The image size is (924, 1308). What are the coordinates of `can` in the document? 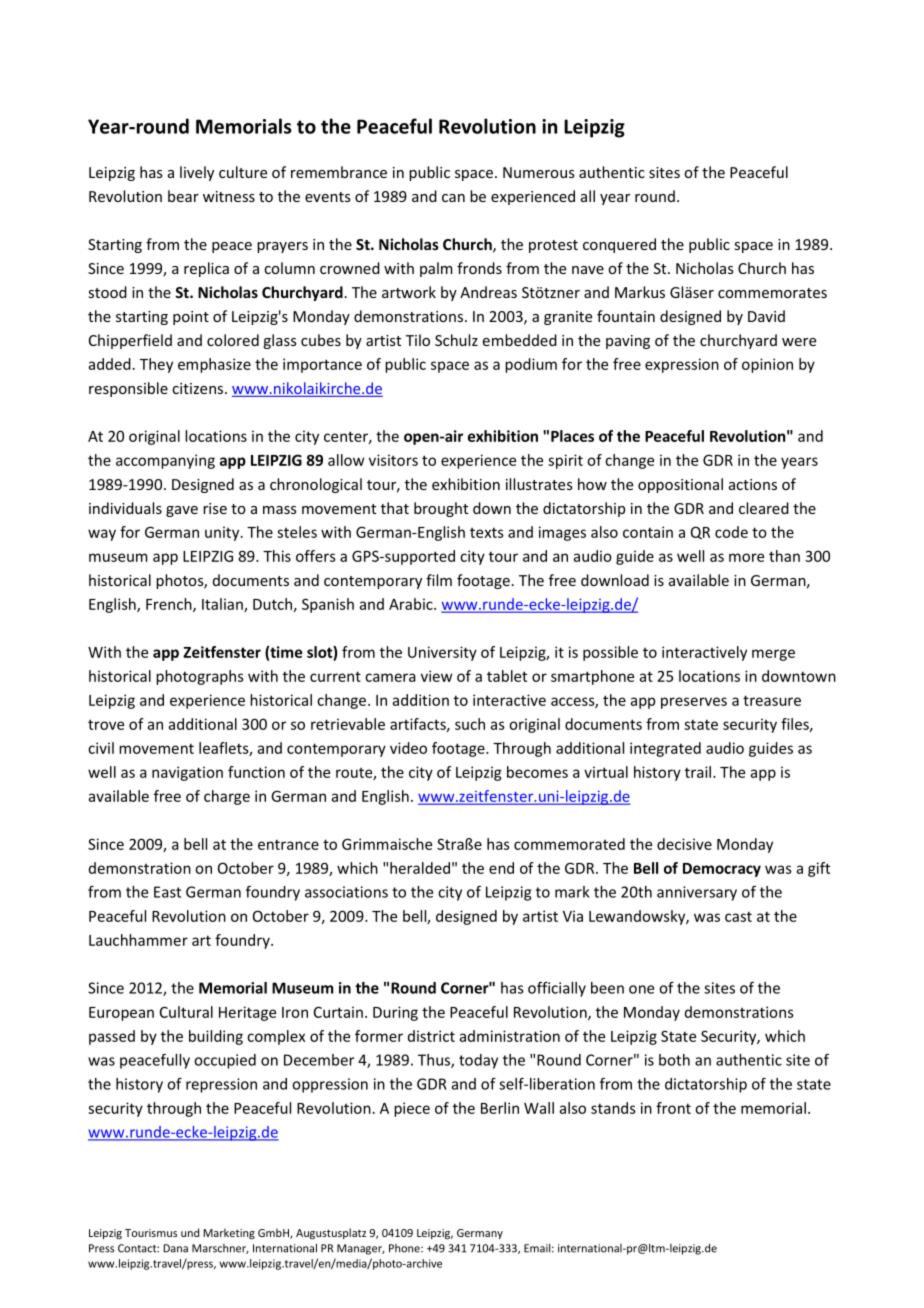 It's located at (453, 198).
